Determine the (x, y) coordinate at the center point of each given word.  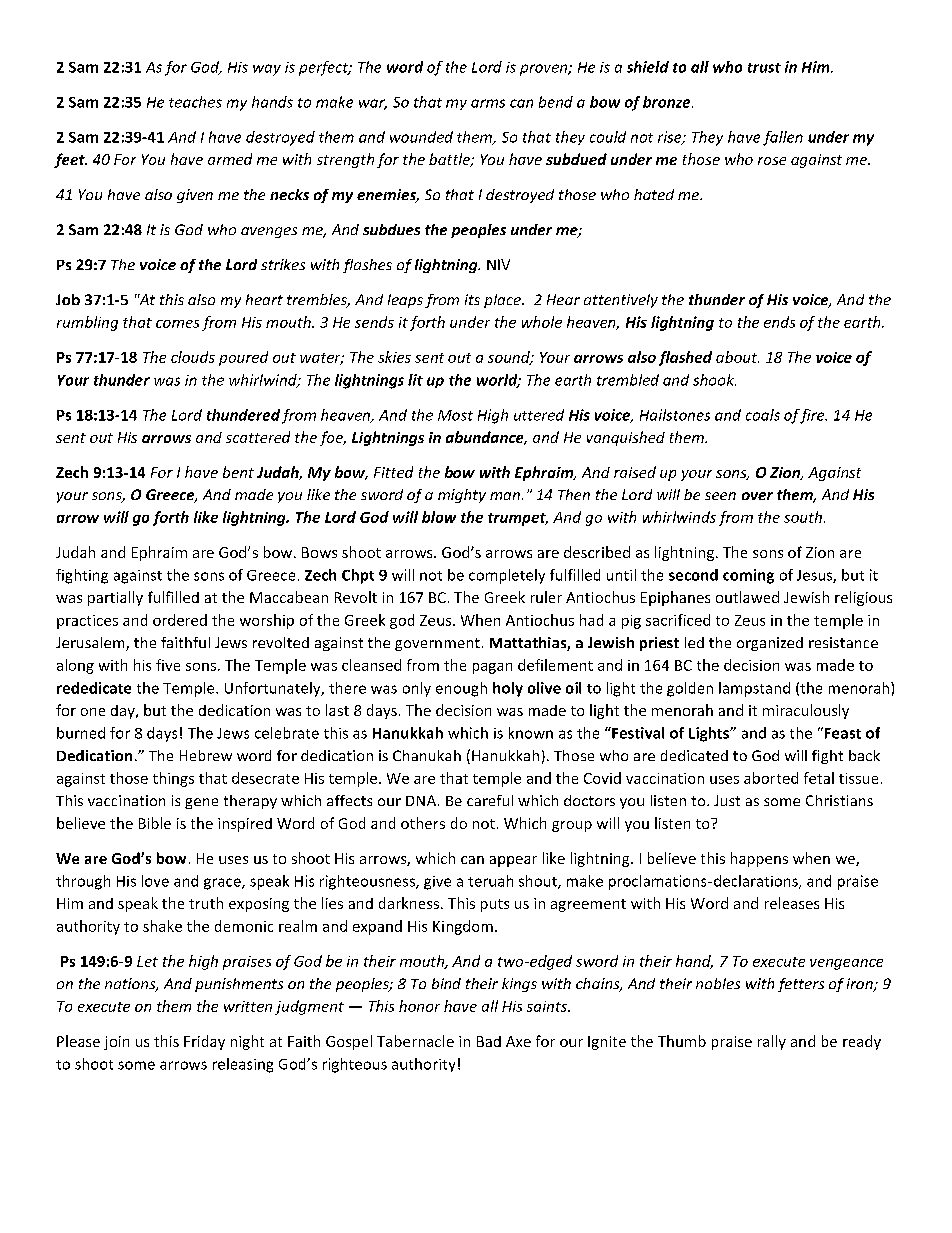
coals (763, 415)
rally (772, 1042)
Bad (489, 1041)
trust (764, 68)
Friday (204, 1042)
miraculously (806, 711)
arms (488, 103)
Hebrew (206, 755)
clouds (193, 357)
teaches (195, 102)
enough (461, 689)
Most (455, 415)
